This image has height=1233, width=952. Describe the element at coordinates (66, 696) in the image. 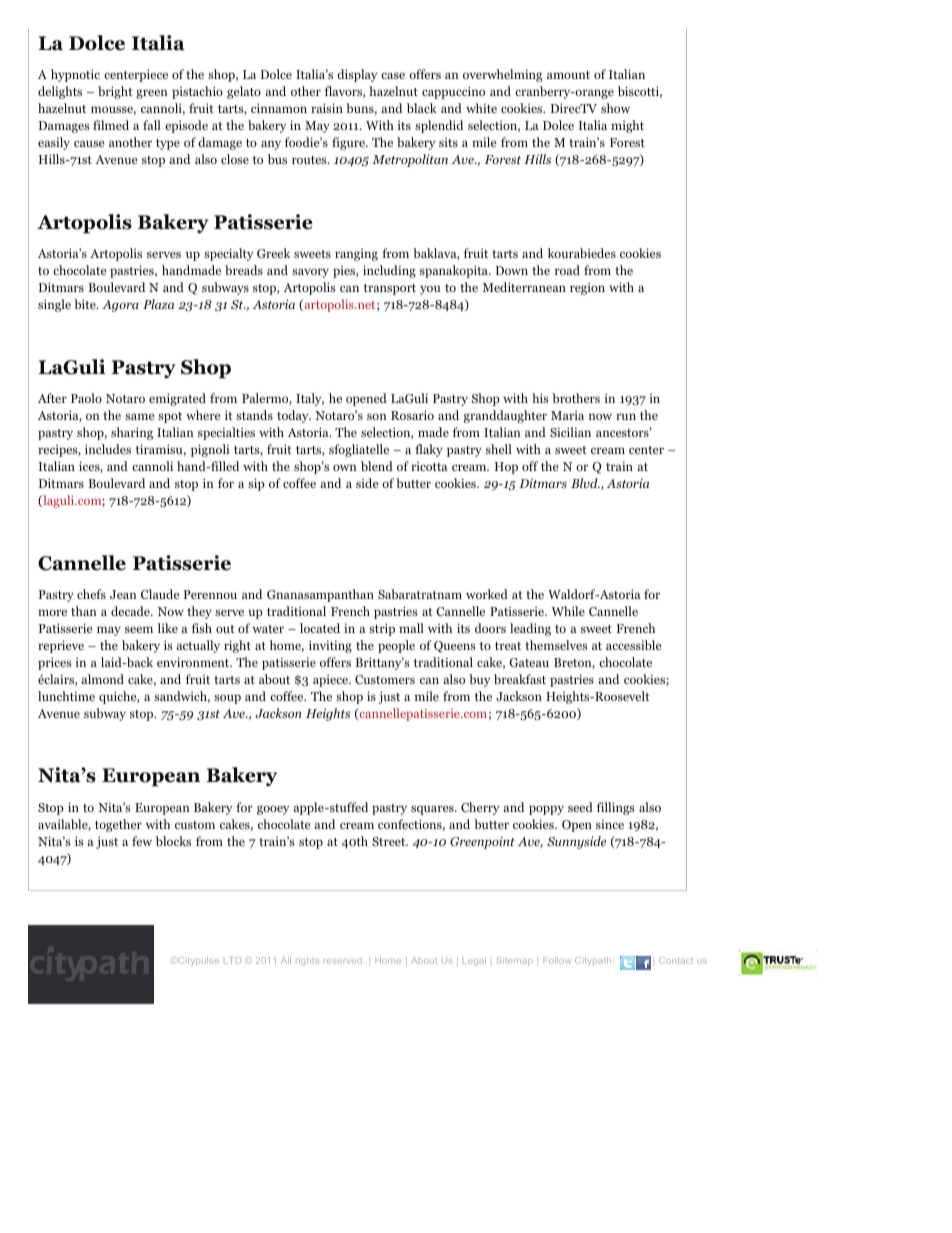

I see `lunchtime` at that location.
